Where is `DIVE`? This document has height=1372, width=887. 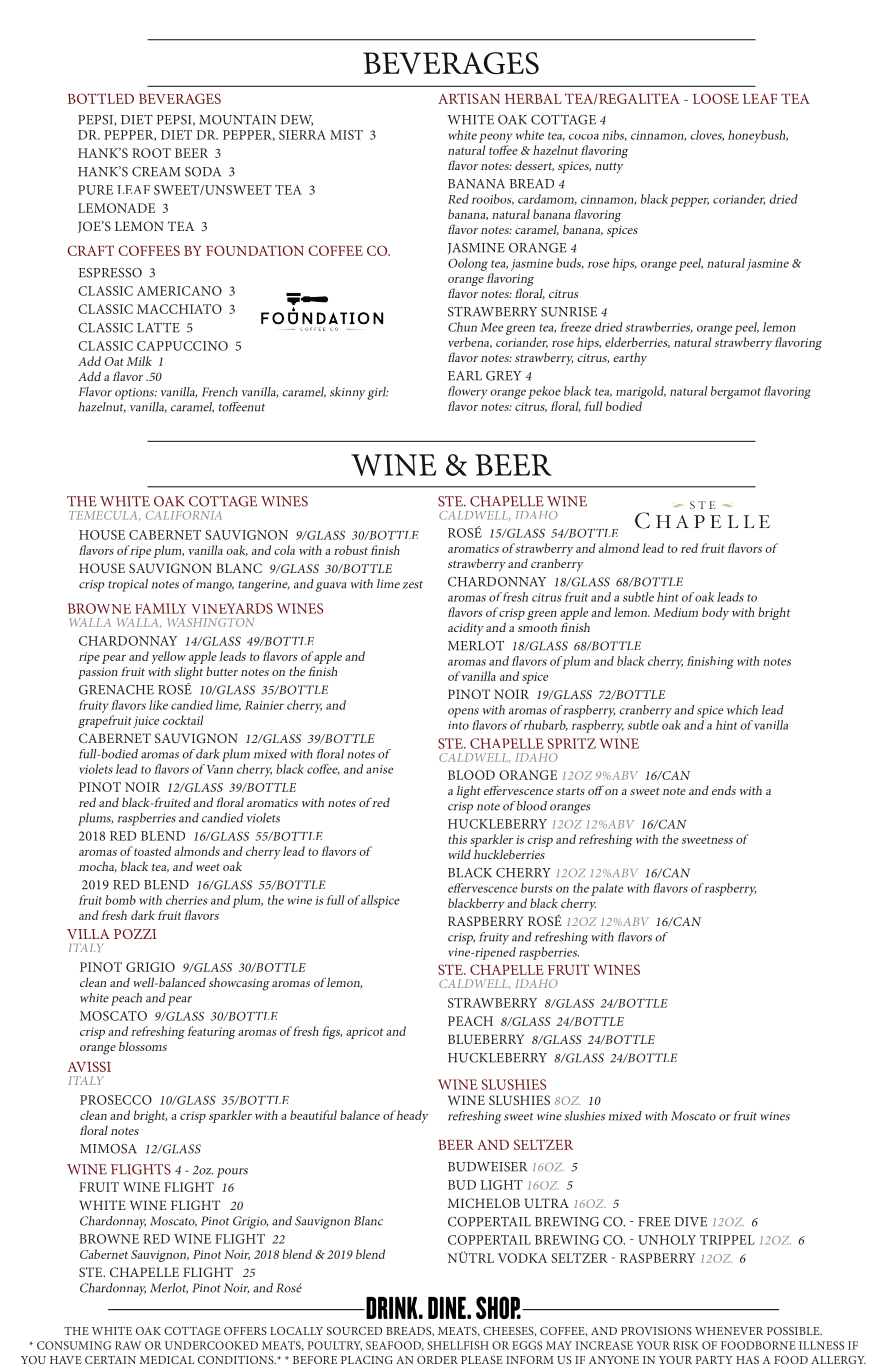 DIVE is located at coordinates (691, 1222).
